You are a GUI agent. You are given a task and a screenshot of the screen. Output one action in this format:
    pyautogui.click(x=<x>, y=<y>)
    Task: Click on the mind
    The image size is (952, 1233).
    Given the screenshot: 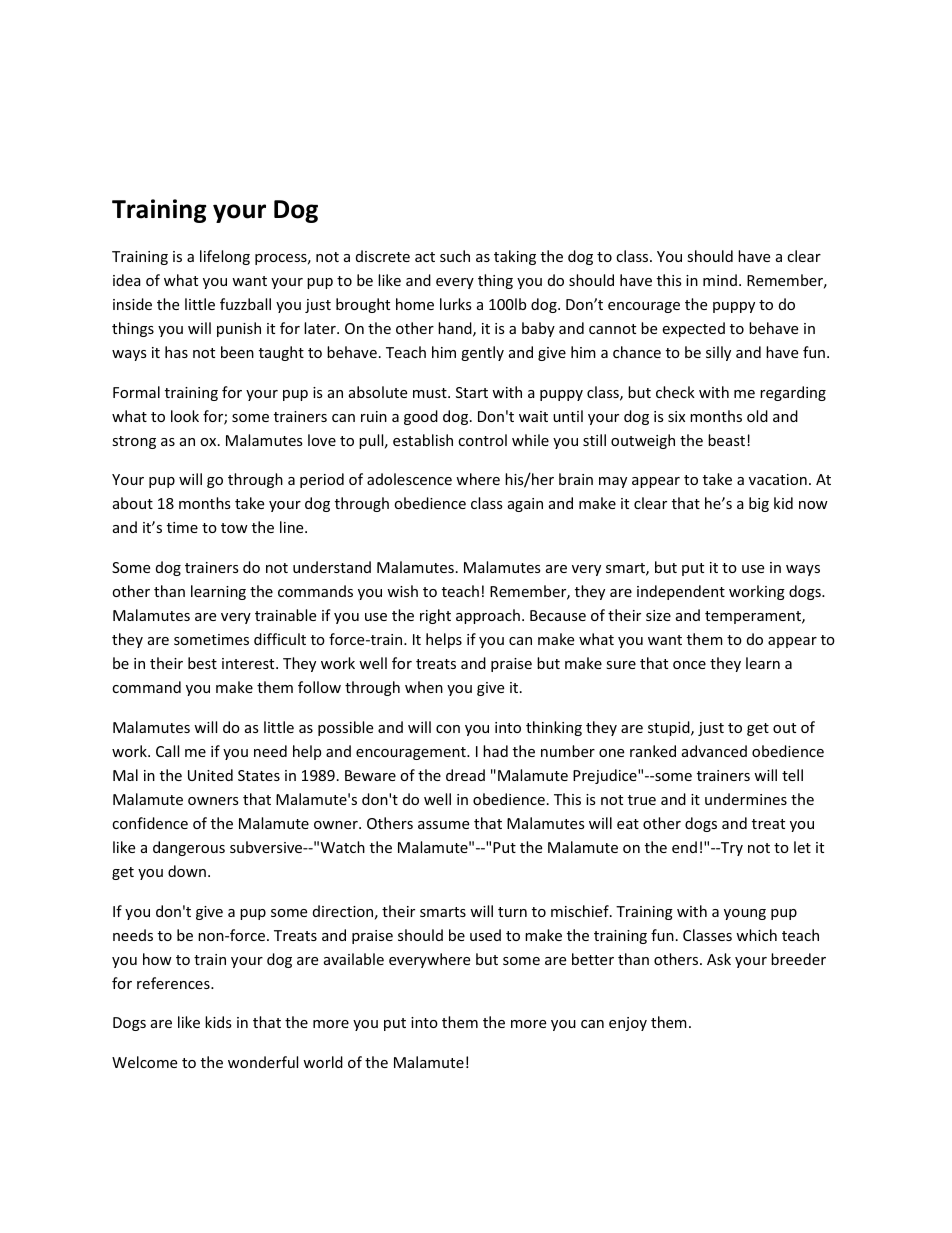 What is the action you would take?
    pyautogui.click(x=720, y=280)
